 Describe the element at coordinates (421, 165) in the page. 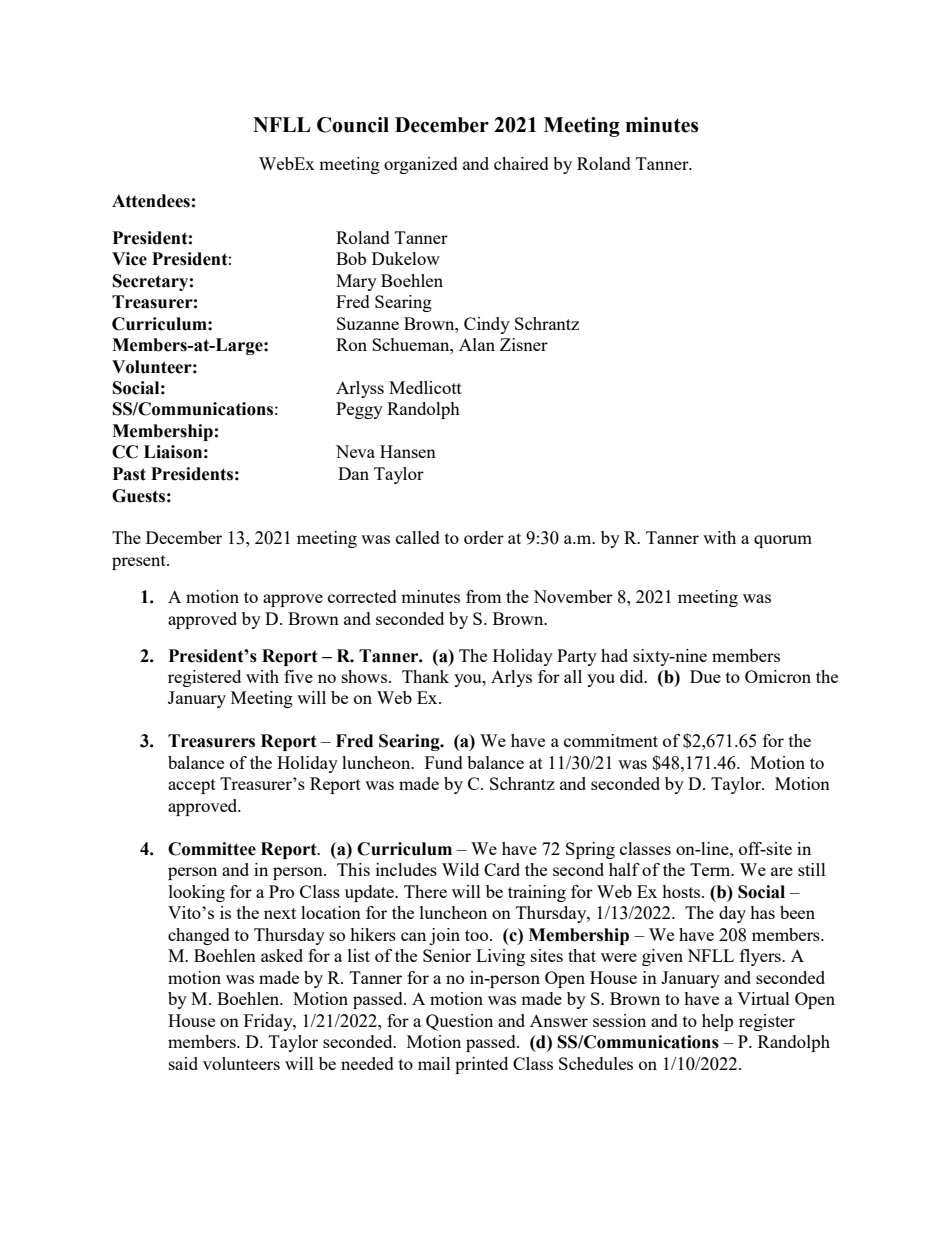

I see `organized` at that location.
